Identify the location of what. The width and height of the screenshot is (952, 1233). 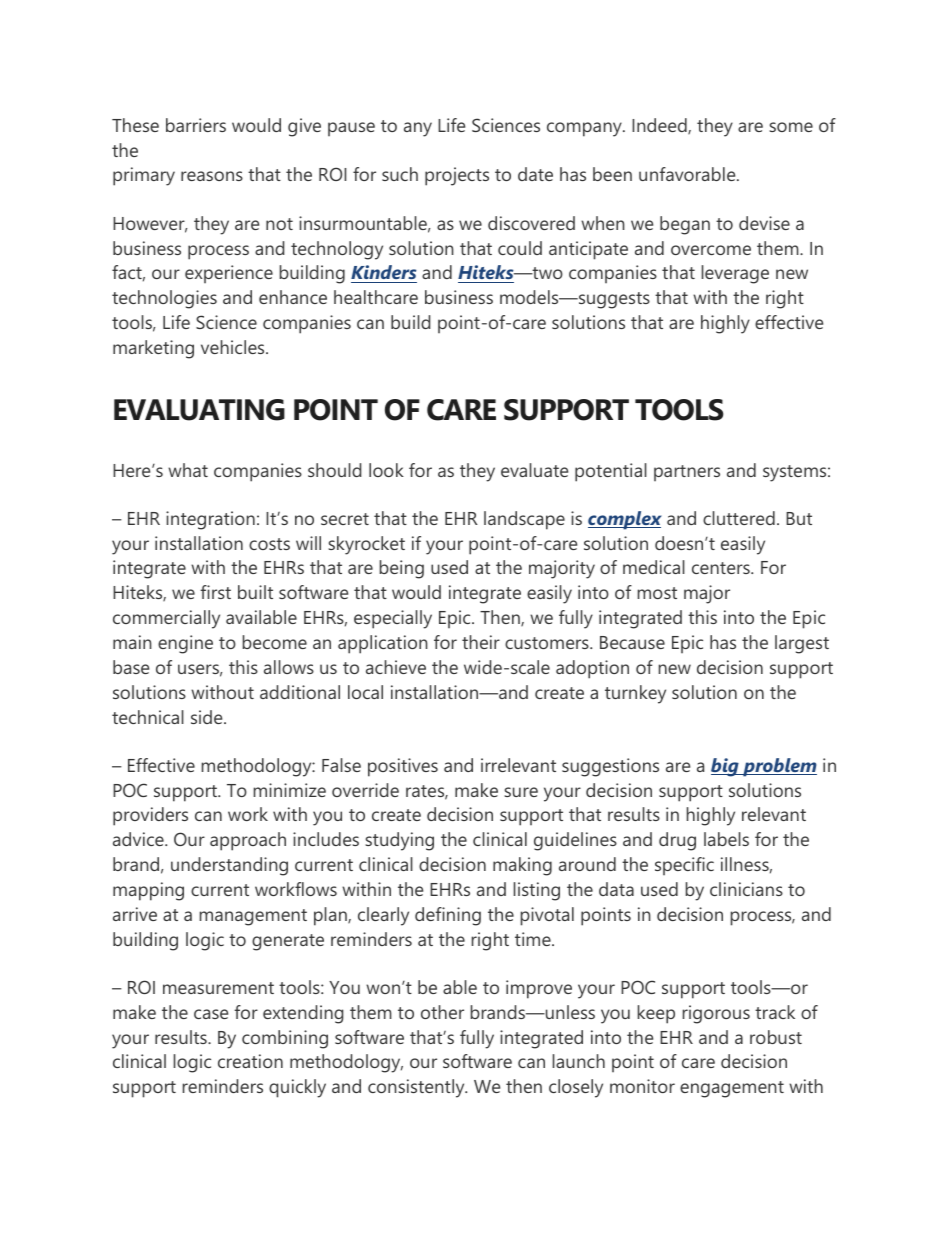
(188, 470).
